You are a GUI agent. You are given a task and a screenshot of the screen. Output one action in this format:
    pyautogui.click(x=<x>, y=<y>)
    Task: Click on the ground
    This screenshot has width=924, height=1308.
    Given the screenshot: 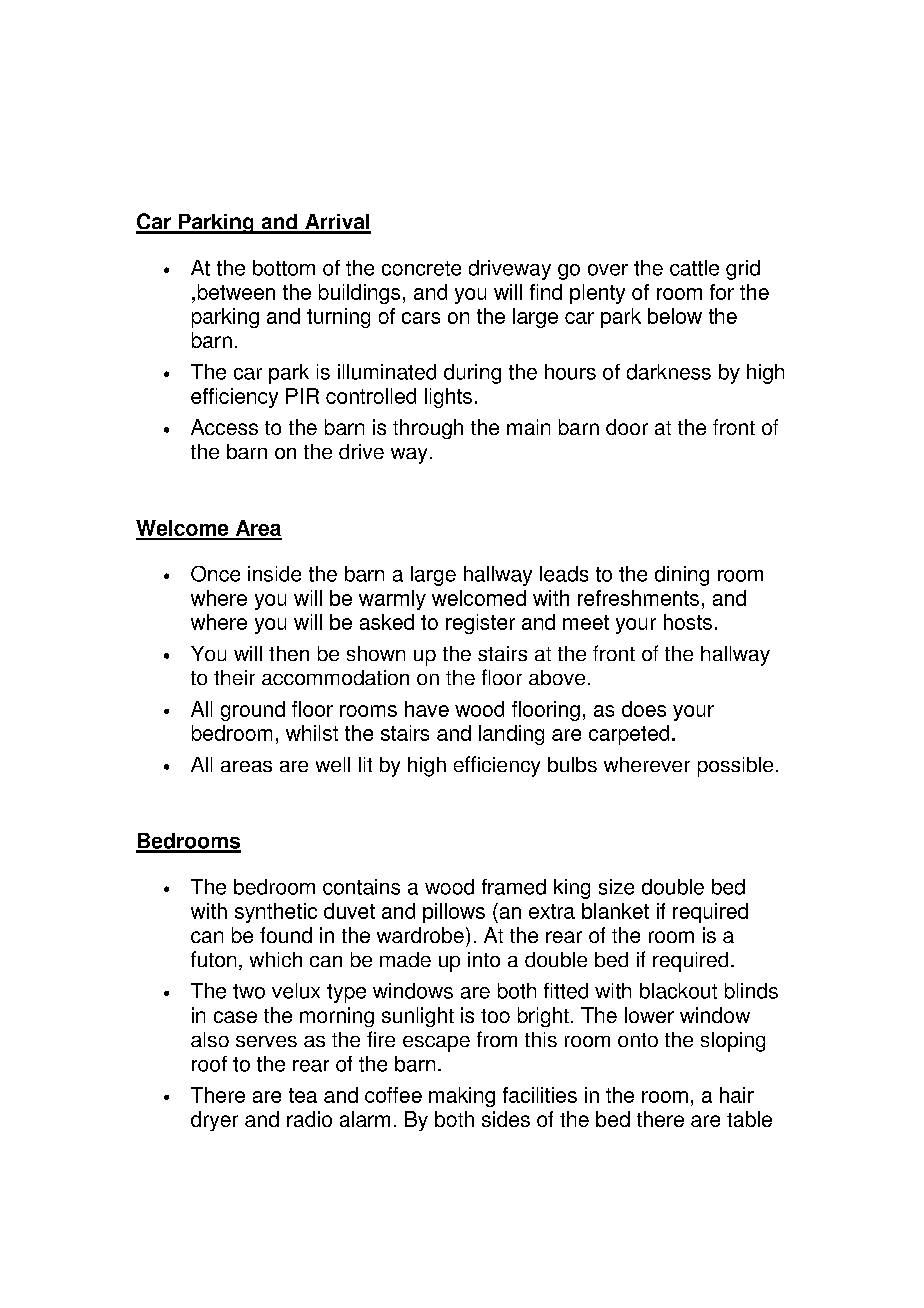 What is the action you would take?
    pyautogui.click(x=253, y=711)
